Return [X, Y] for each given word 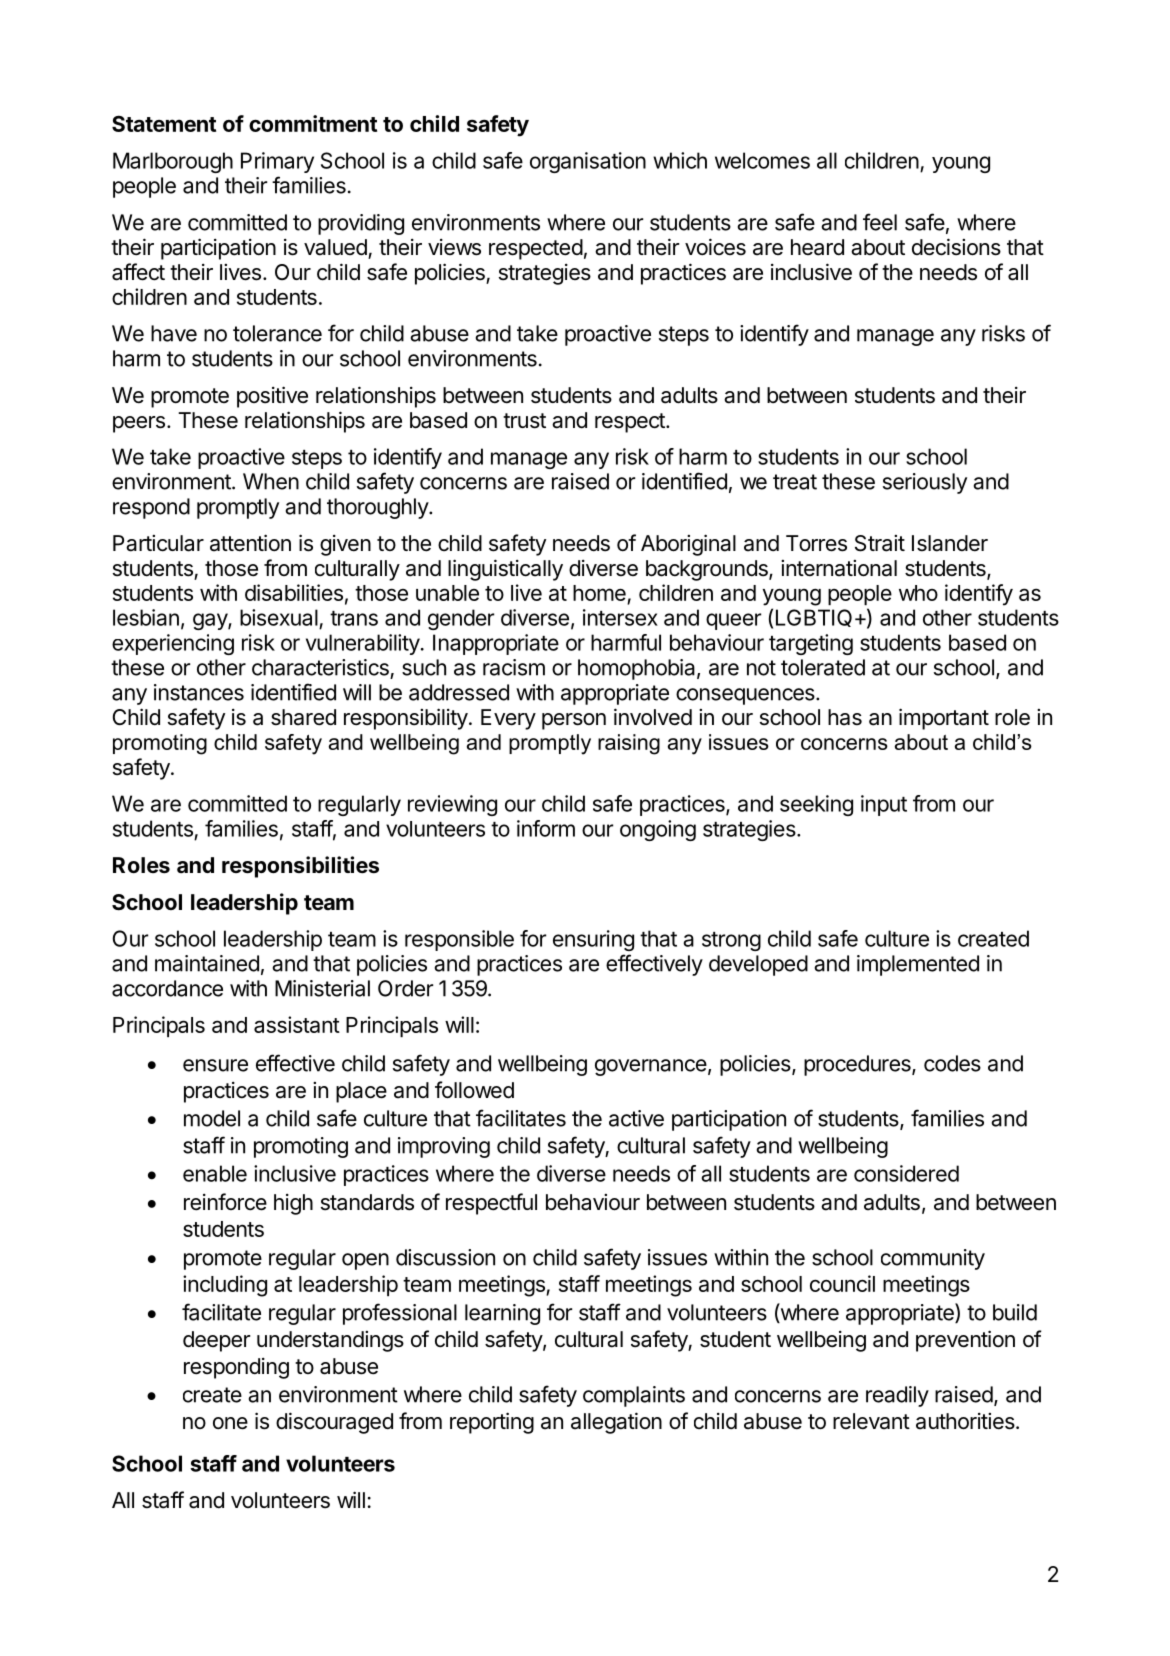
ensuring [593, 940]
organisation [588, 162]
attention [250, 543]
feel [880, 222]
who [918, 593]
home [599, 593]
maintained [207, 963]
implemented [918, 965]
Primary [277, 162]
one [230, 1423]
